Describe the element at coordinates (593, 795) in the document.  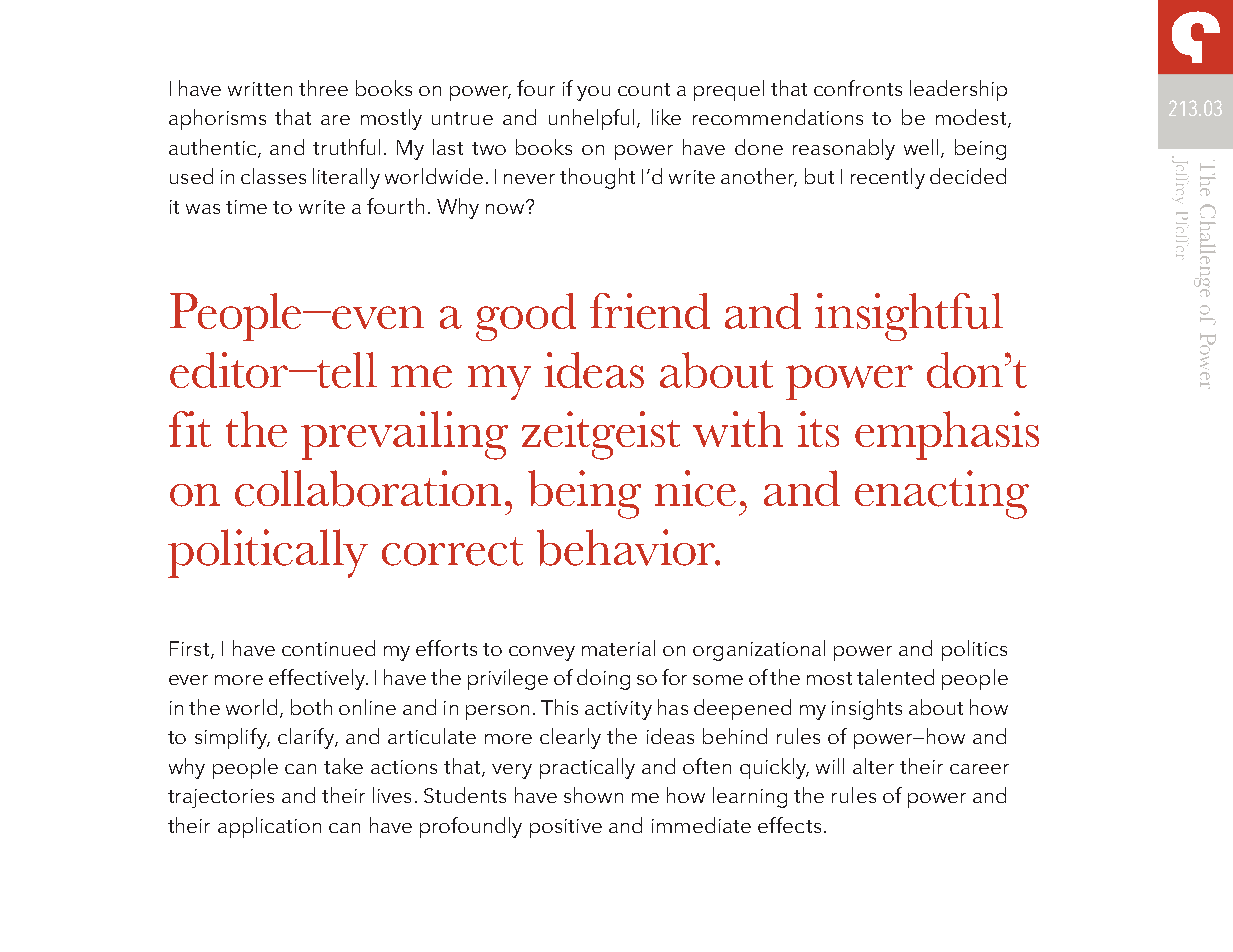
I see `shown` at that location.
